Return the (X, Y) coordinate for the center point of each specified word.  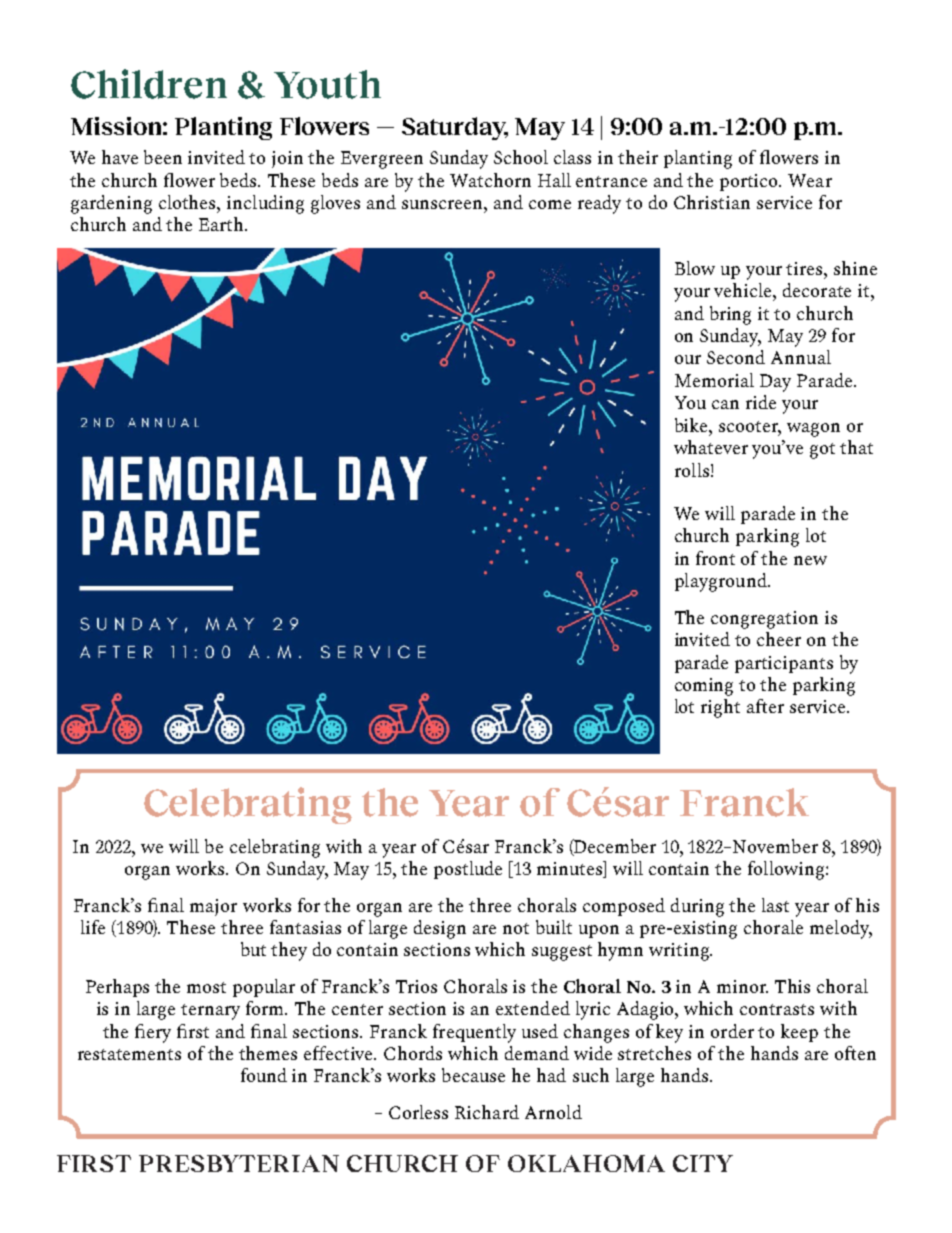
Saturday (455, 128)
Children (149, 84)
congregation (764, 620)
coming (704, 687)
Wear (810, 180)
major (213, 907)
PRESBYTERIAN (239, 1163)
